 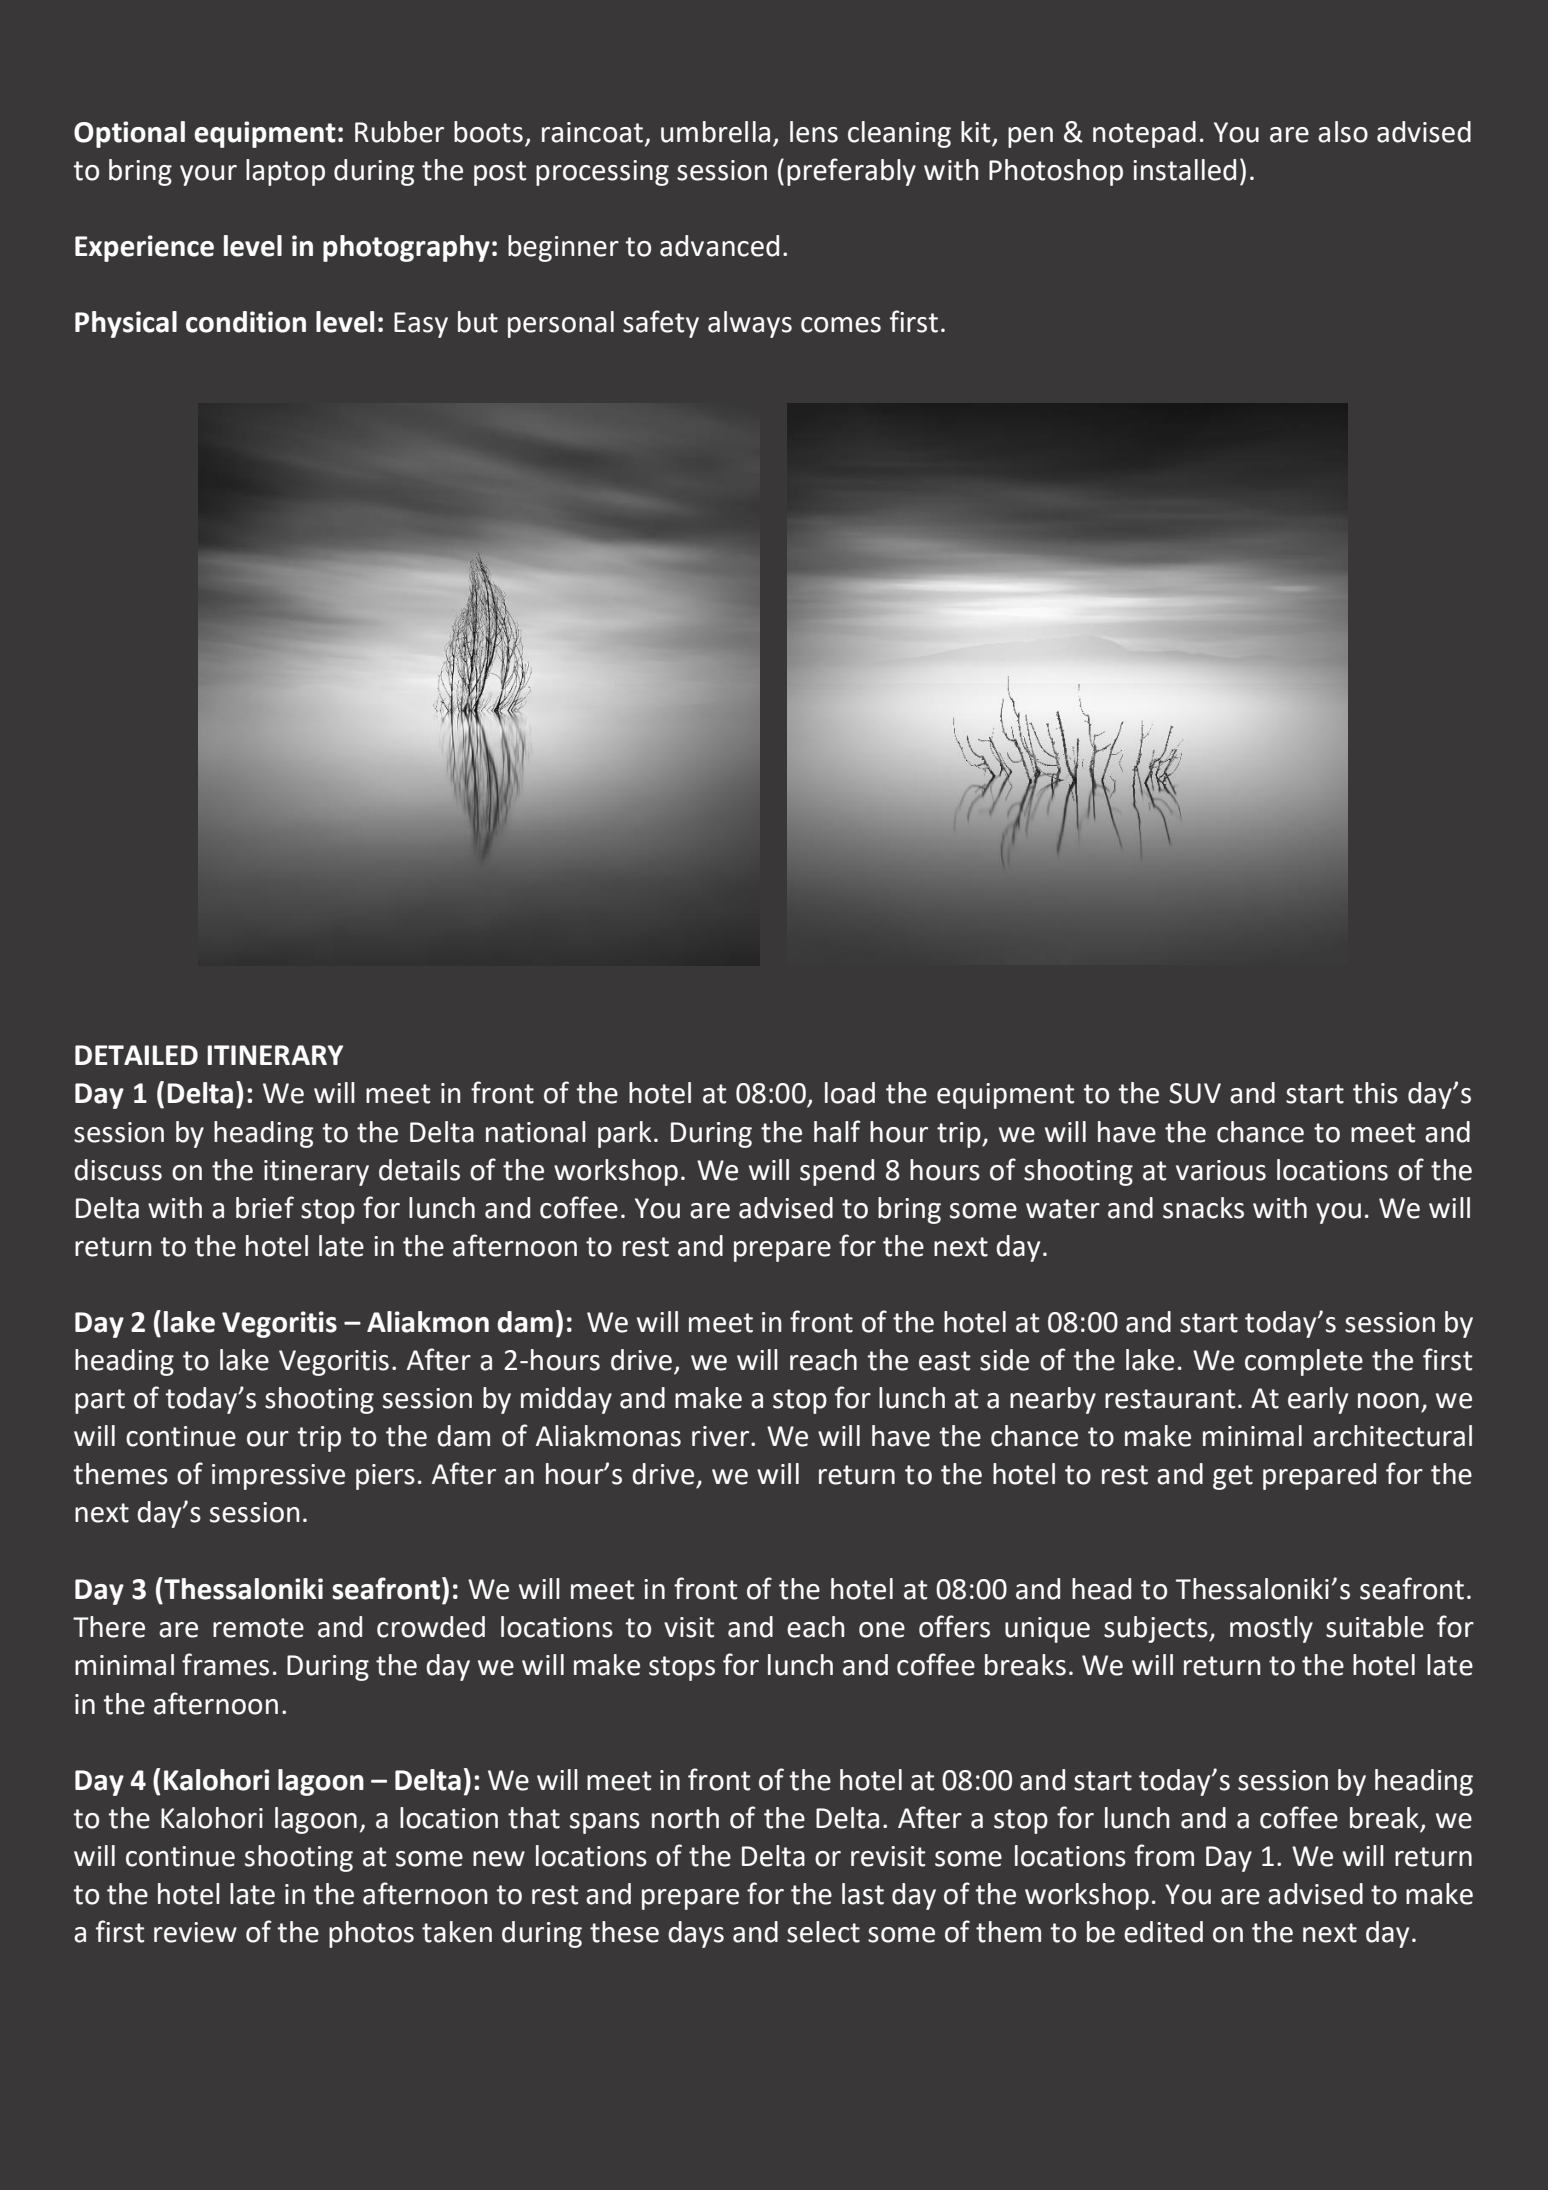 I want to click on SUV, so click(x=1195, y=1093).
